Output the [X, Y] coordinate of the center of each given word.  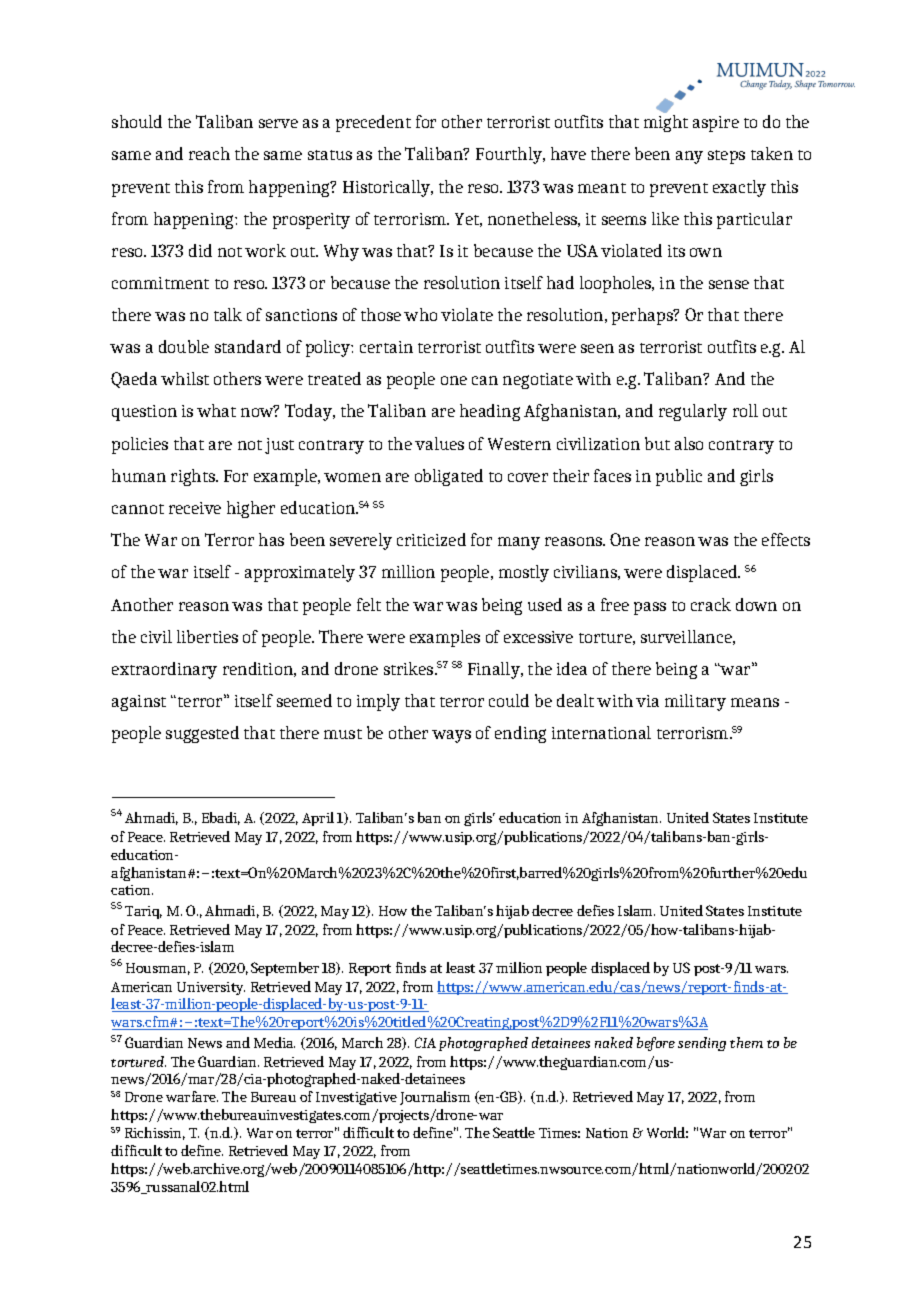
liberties [207, 636]
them [746, 1042]
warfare [192, 1096]
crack [711, 604]
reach [209, 153]
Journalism [435, 1098]
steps [726, 157]
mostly [524, 573]
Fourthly [510, 155]
